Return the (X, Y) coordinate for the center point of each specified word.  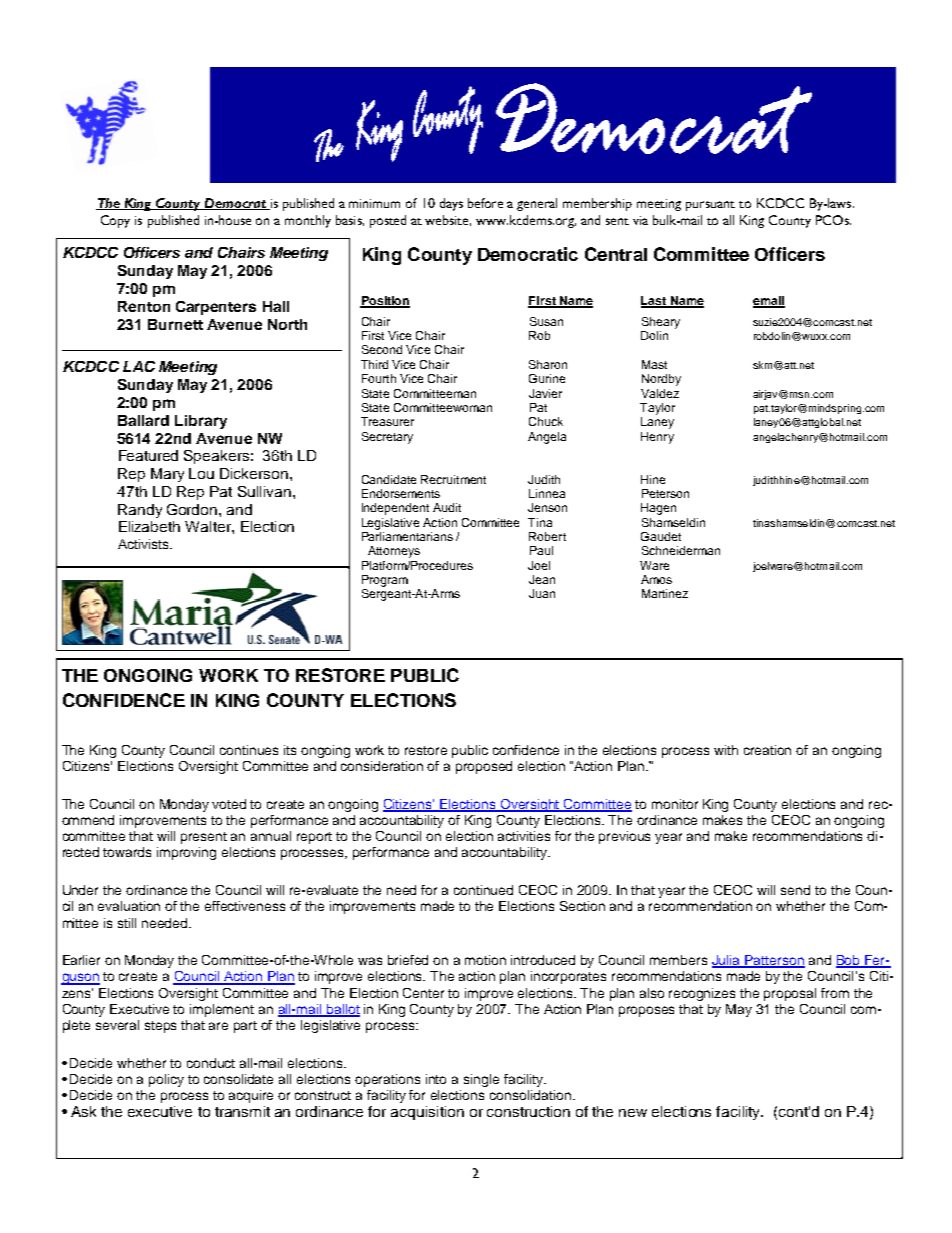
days (451, 204)
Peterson (665, 493)
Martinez (665, 593)
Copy (115, 221)
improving (186, 853)
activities (524, 836)
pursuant (710, 206)
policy (166, 1080)
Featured (148, 455)
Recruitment (453, 479)
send (795, 890)
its (290, 750)
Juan (542, 593)
